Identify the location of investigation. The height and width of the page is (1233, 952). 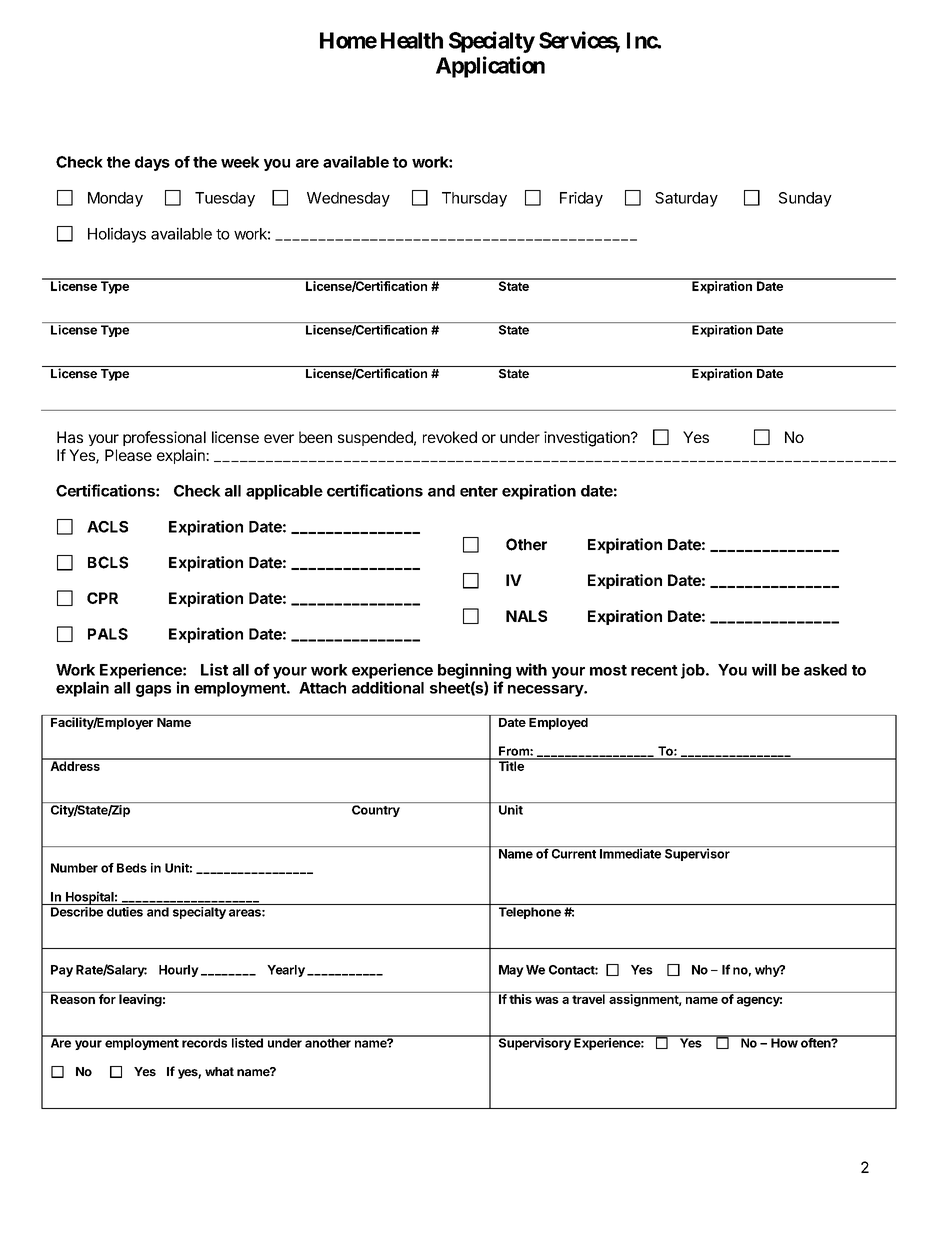
(588, 439).
